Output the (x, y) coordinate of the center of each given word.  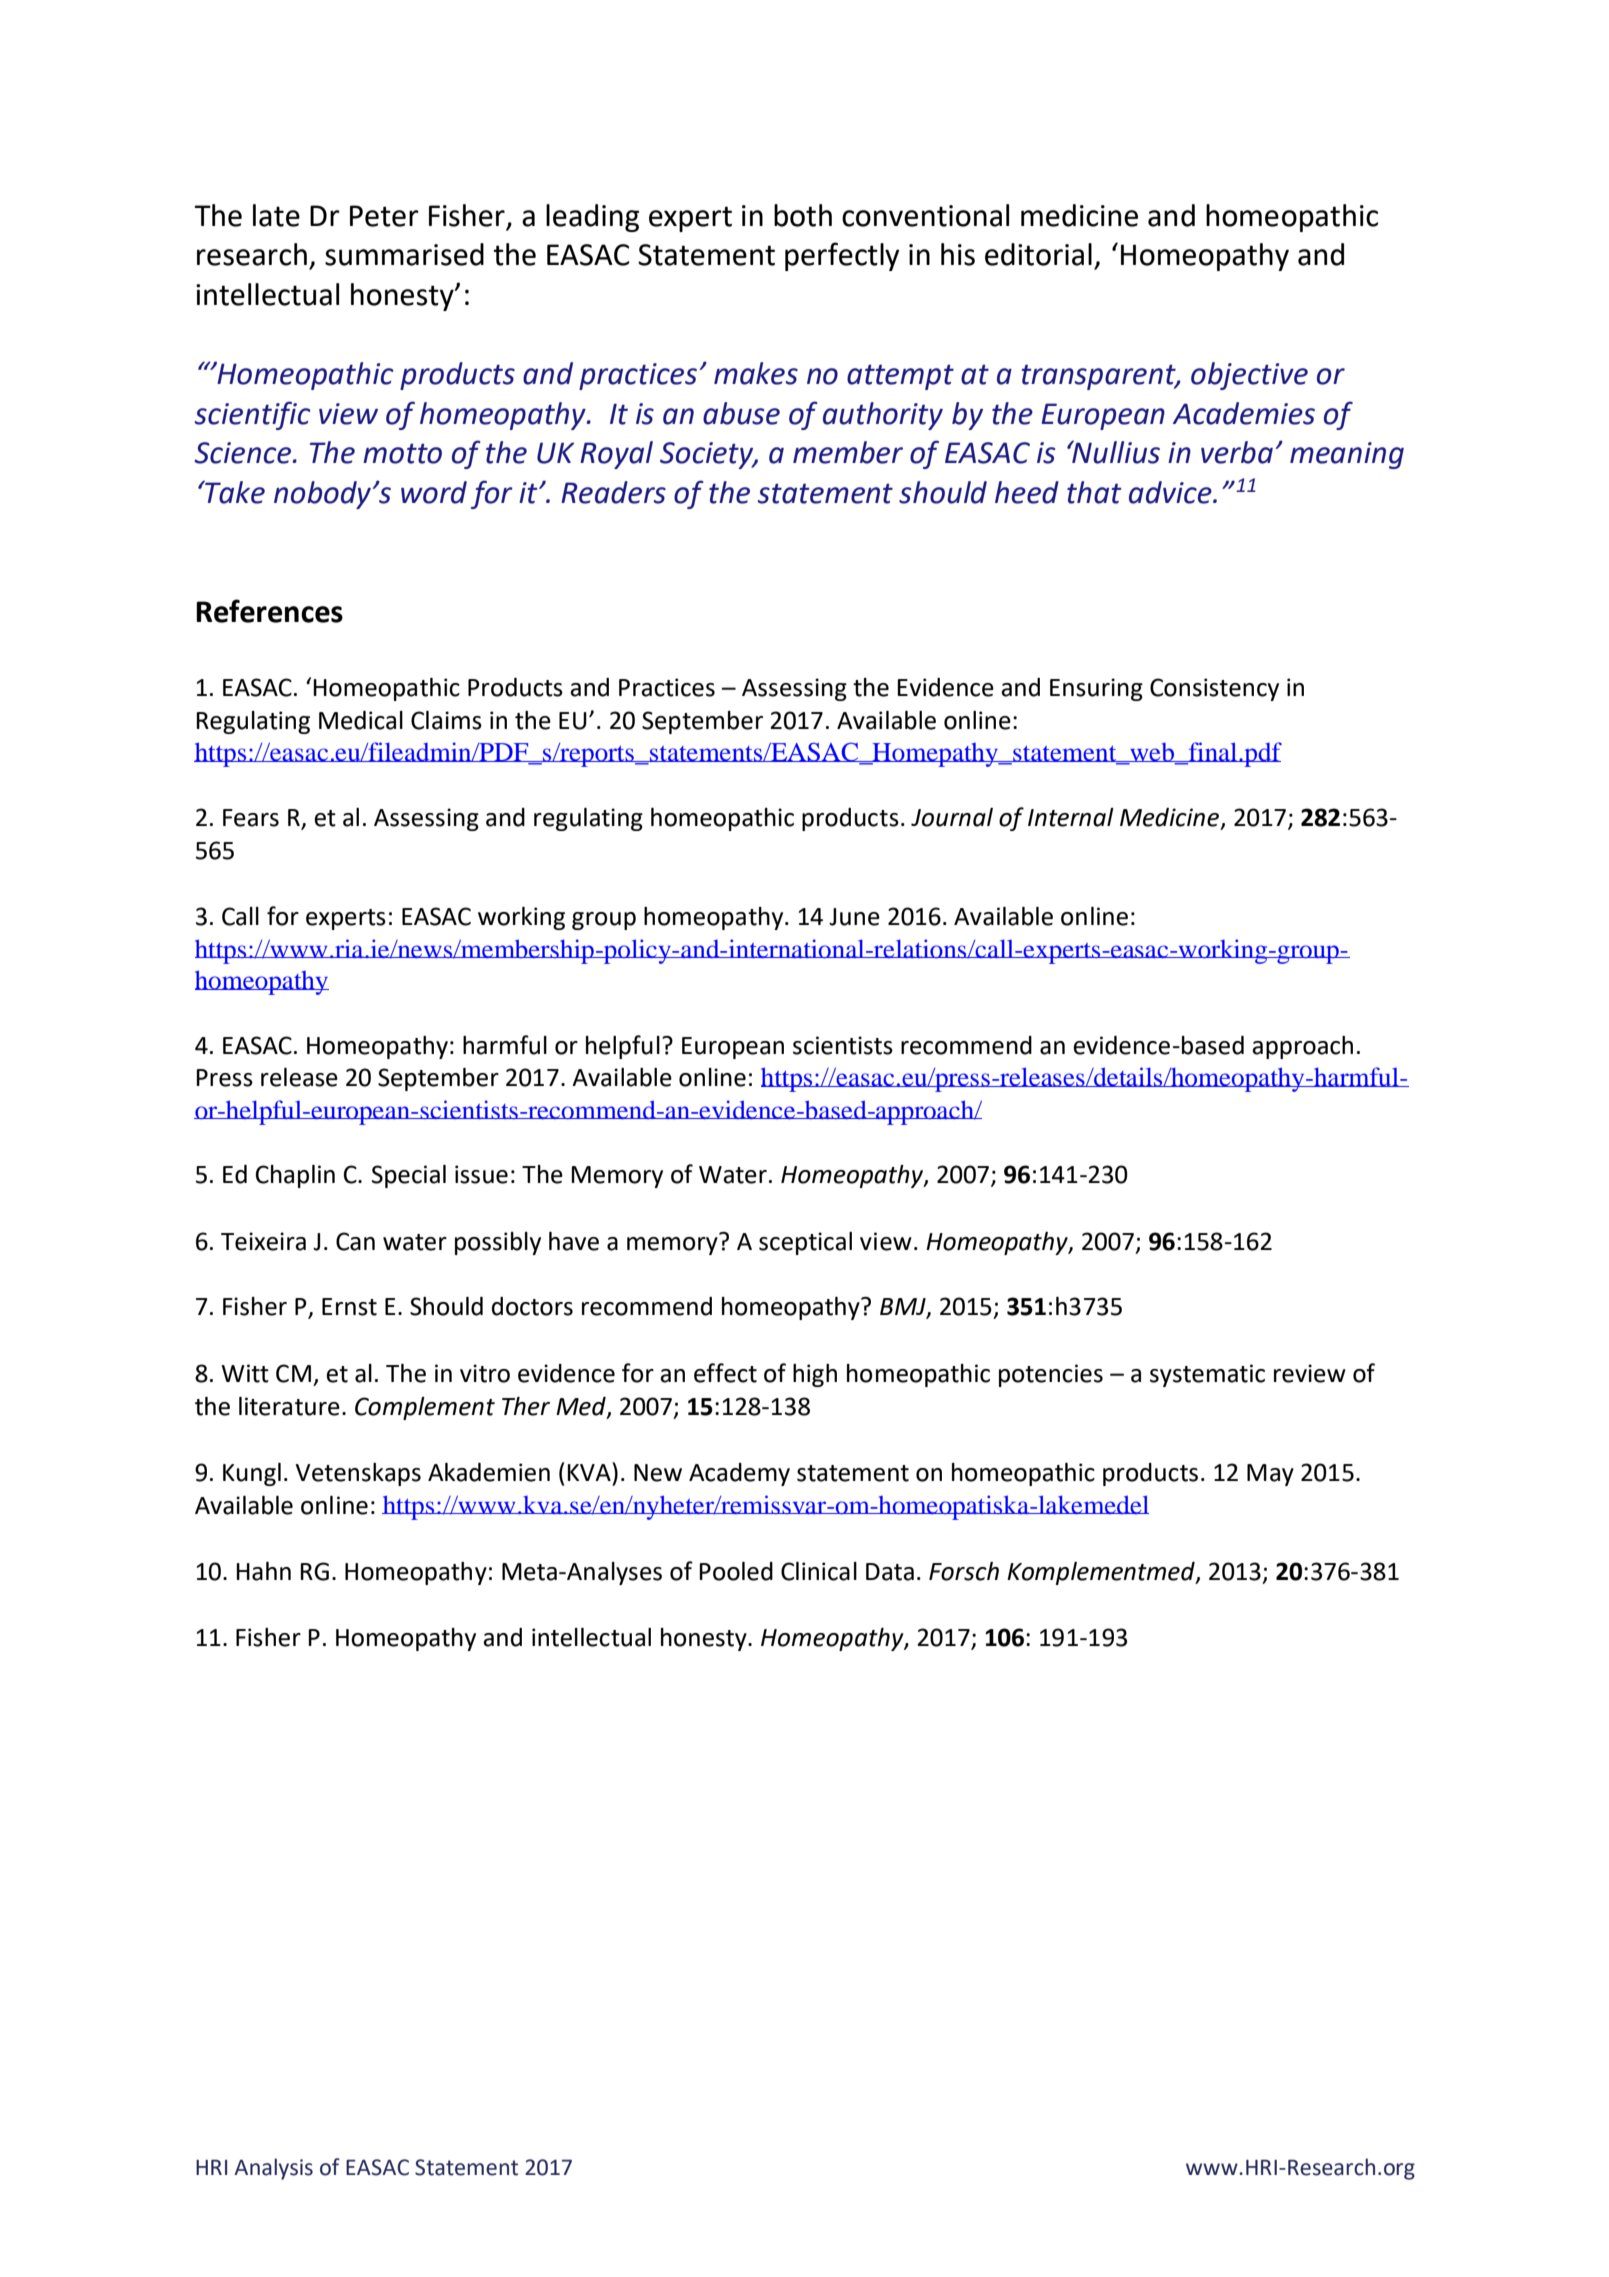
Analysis (273, 2169)
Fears (251, 818)
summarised (404, 254)
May (1270, 1475)
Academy (739, 1474)
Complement (425, 1408)
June (854, 917)
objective (1249, 376)
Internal (1071, 817)
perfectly (842, 256)
